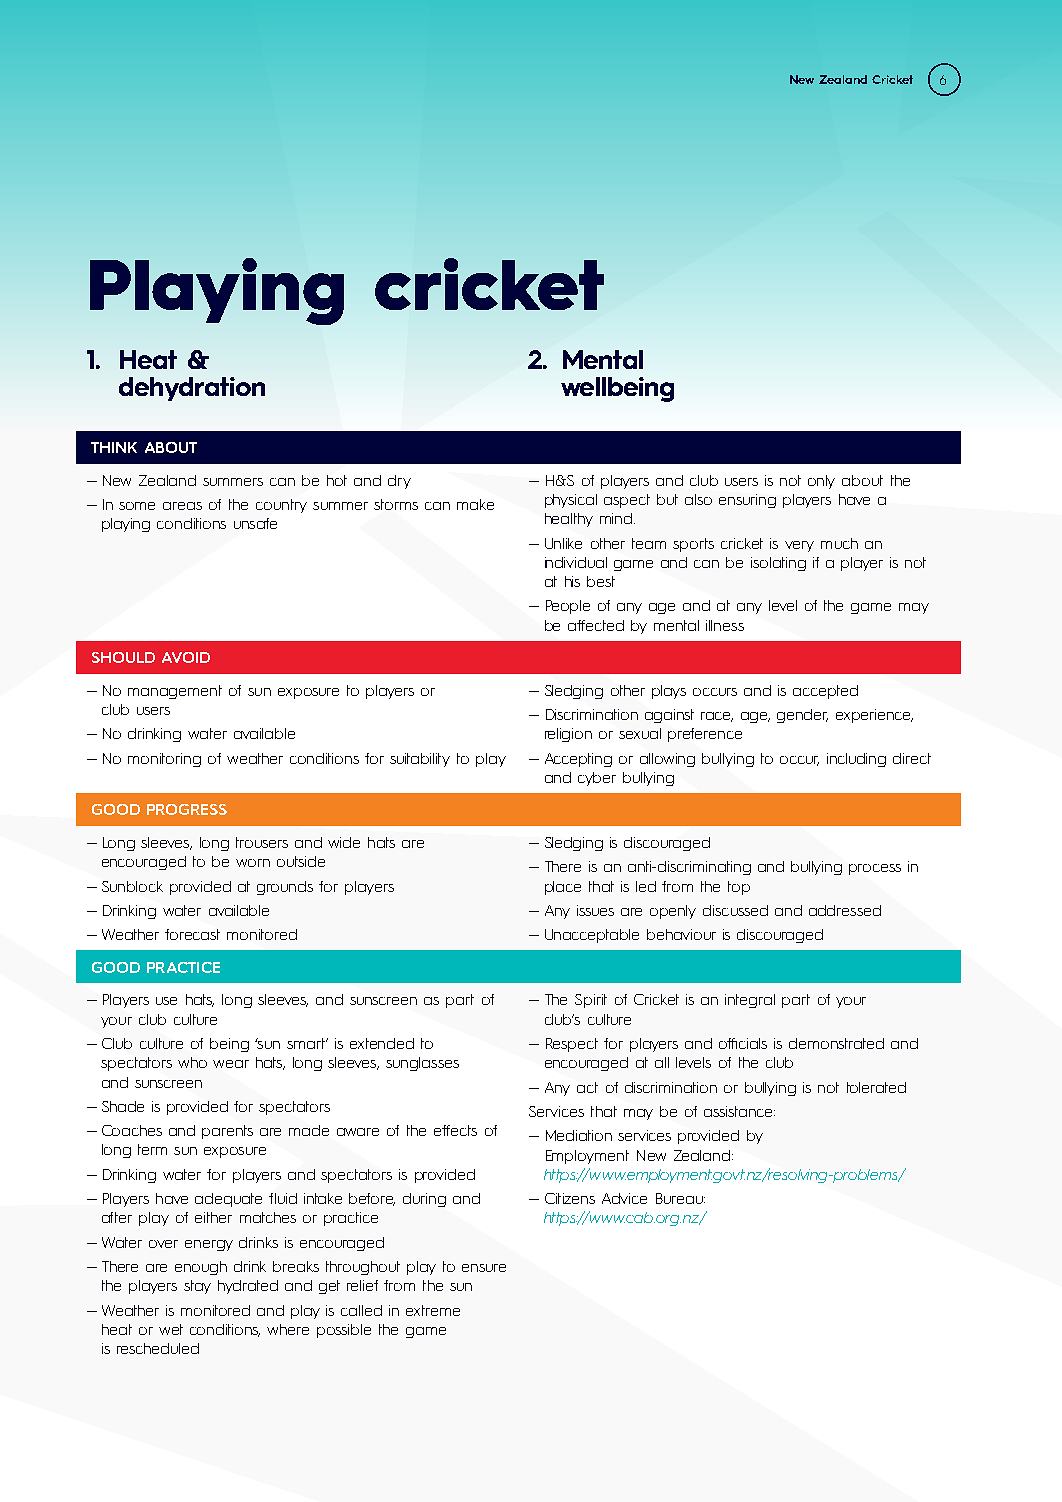  I want to click on dehydration, so click(192, 389).
